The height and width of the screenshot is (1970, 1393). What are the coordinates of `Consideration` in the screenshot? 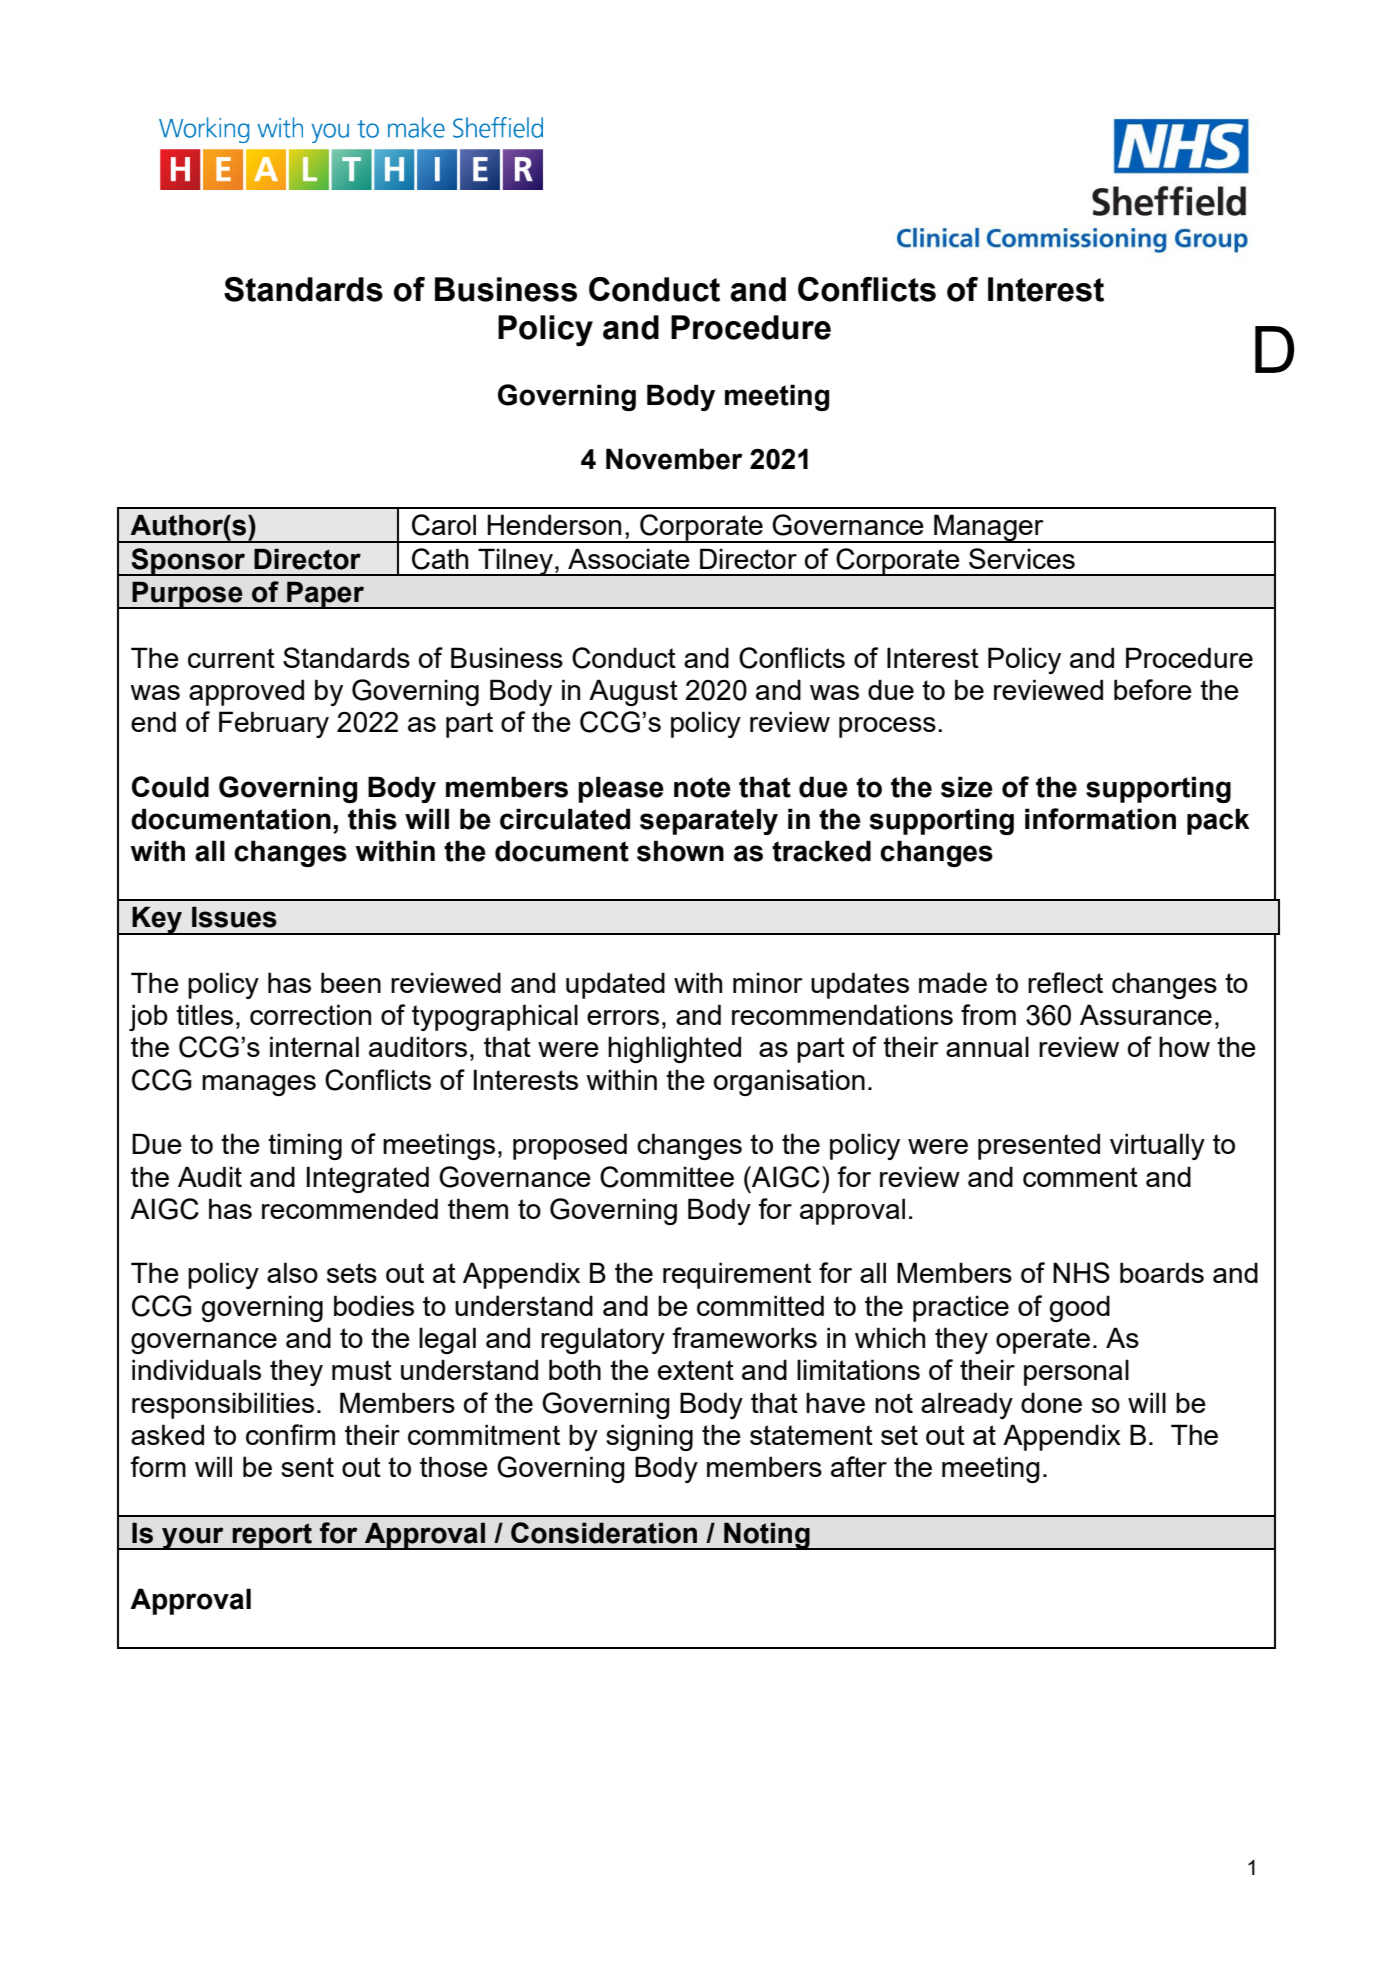 It's located at (604, 1533).
